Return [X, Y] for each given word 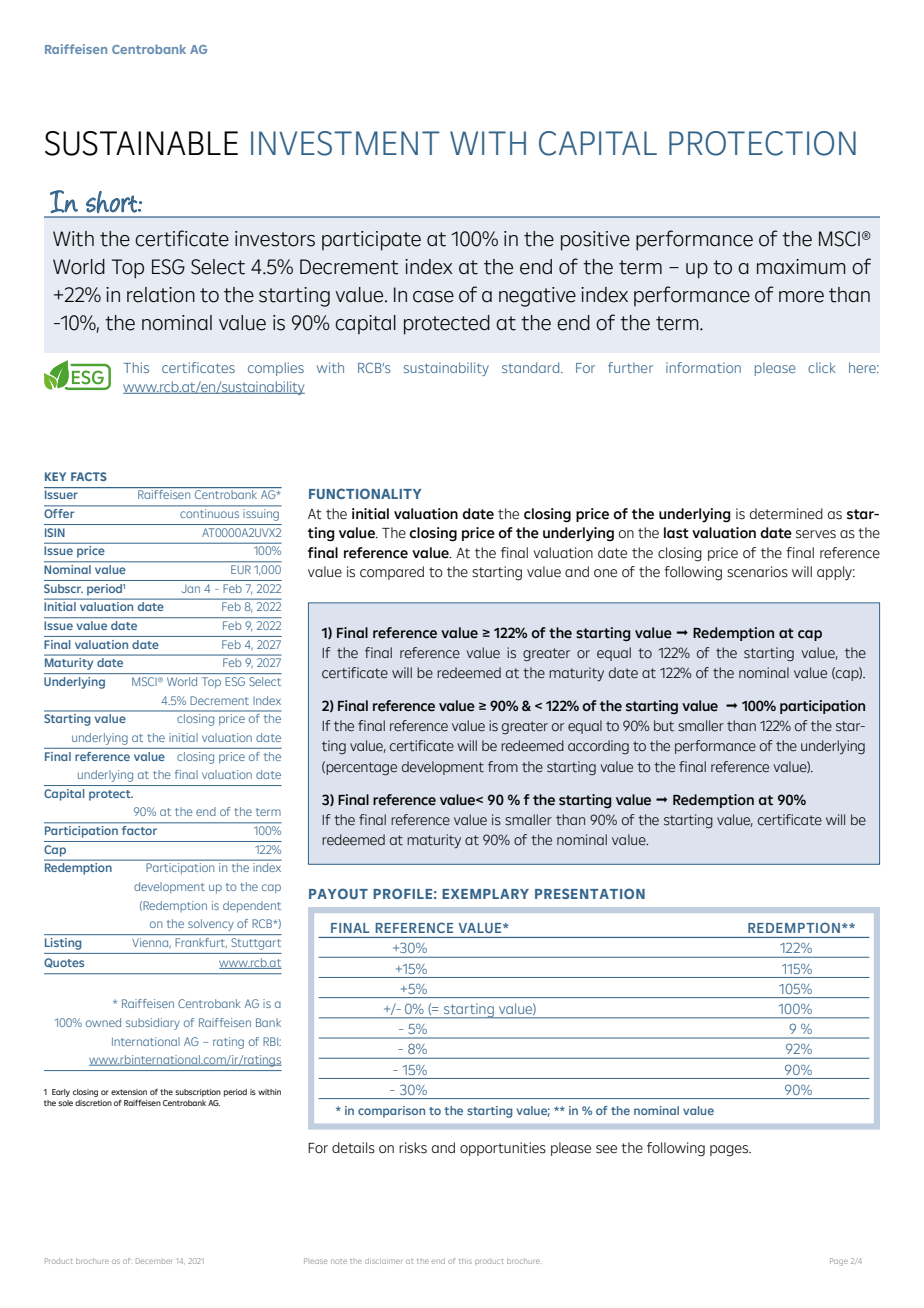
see [606, 1149]
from [503, 767]
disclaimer [383, 1261]
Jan [191, 589]
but [664, 726]
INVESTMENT [345, 143]
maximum [801, 267]
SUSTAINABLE [141, 143]
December [154, 1261]
